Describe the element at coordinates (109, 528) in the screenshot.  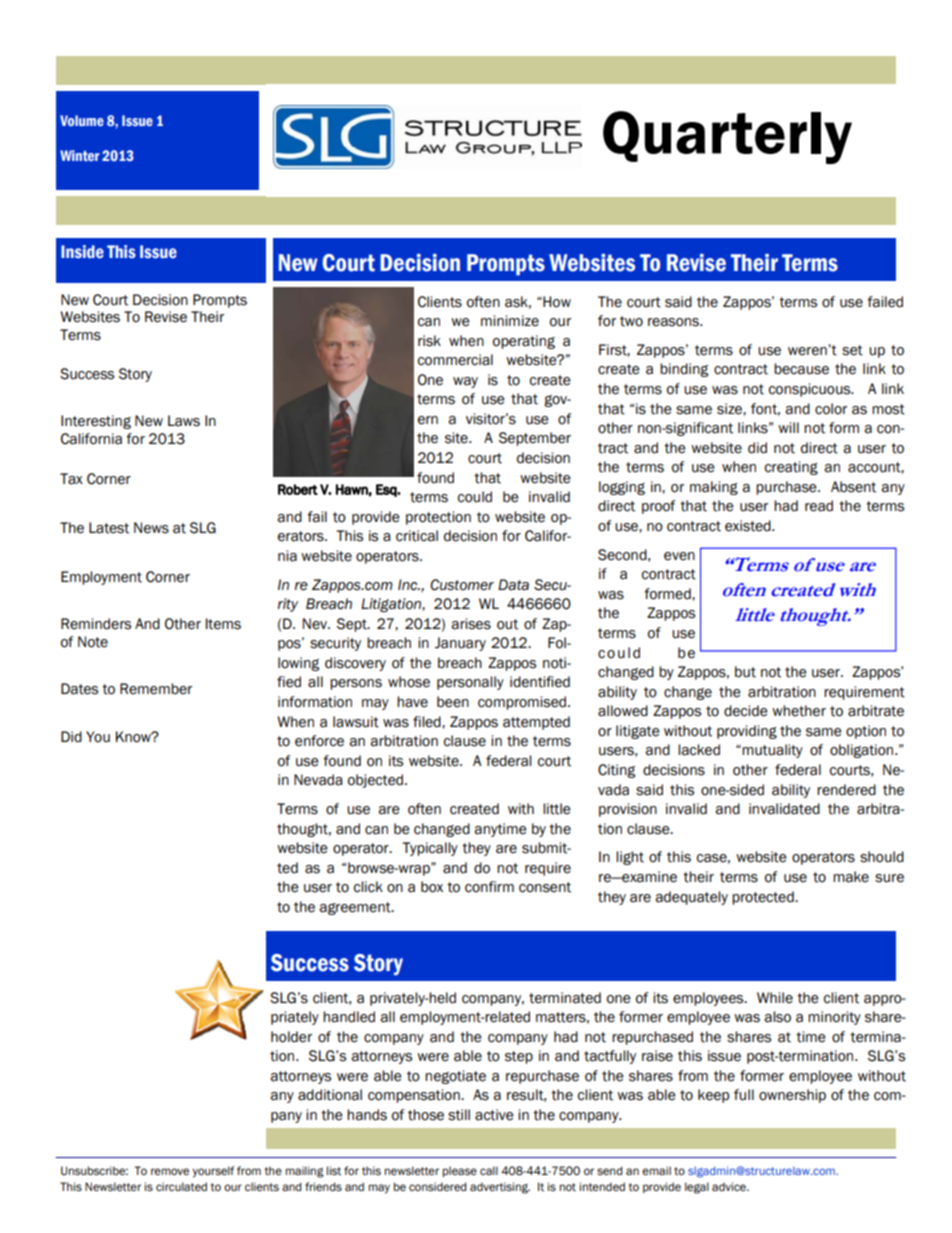
I see `Latest` at that location.
